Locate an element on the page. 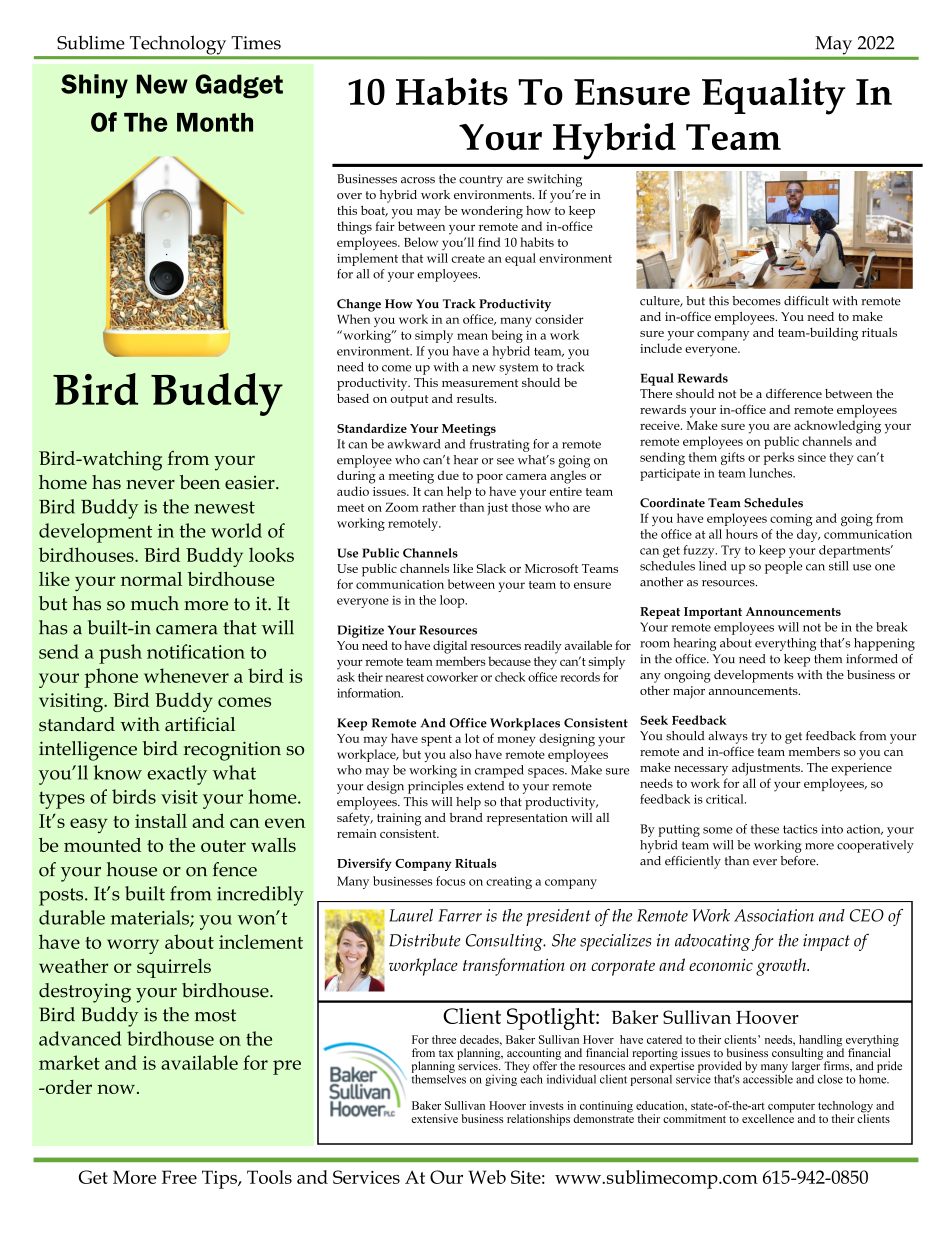 The image size is (952, 1233). materials is located at coordinates (151, 918).
